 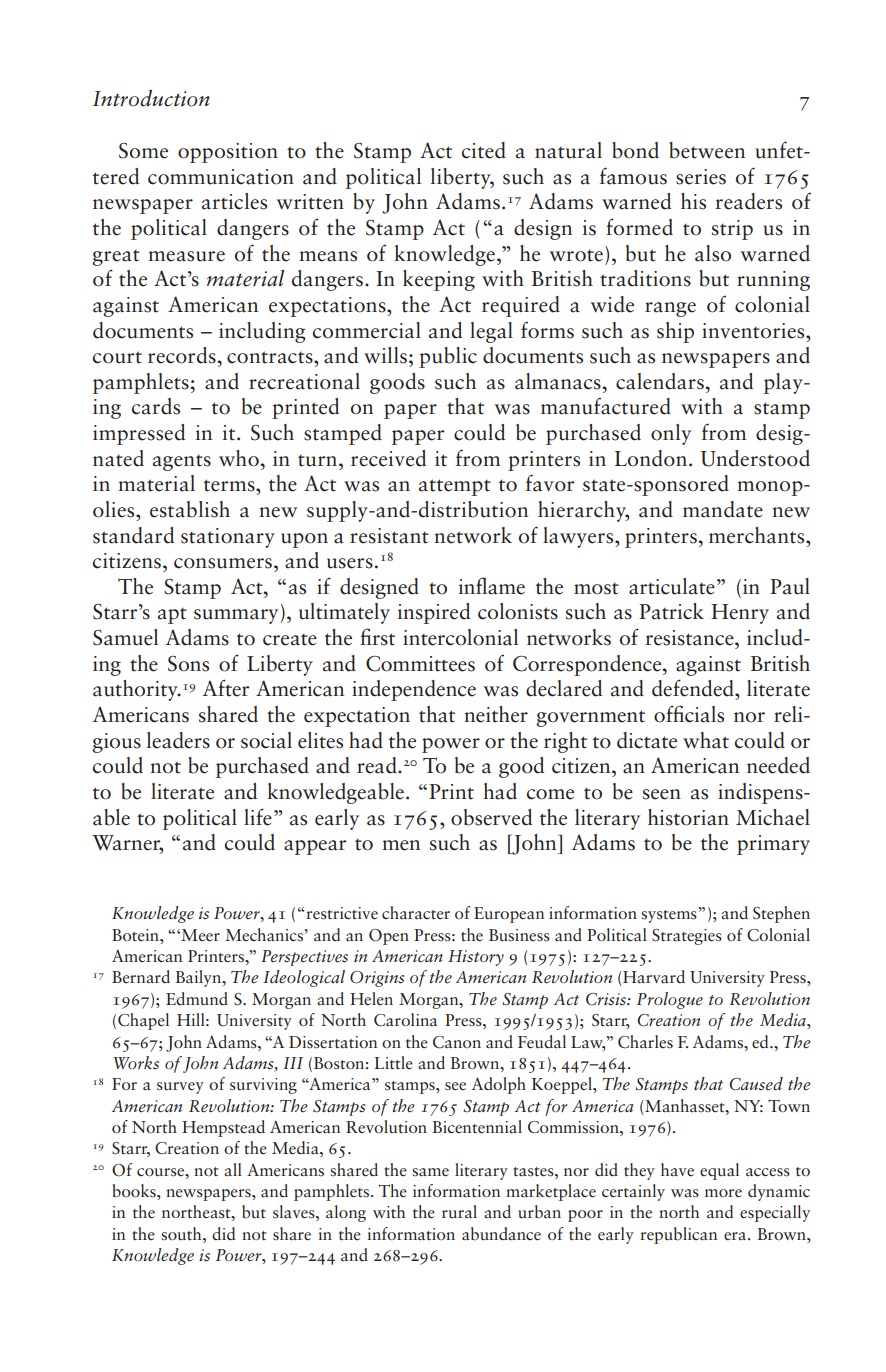 What do you see at coordinates (420, 664) in the document?
I see `Committees` at bounding box center [420, 664].
